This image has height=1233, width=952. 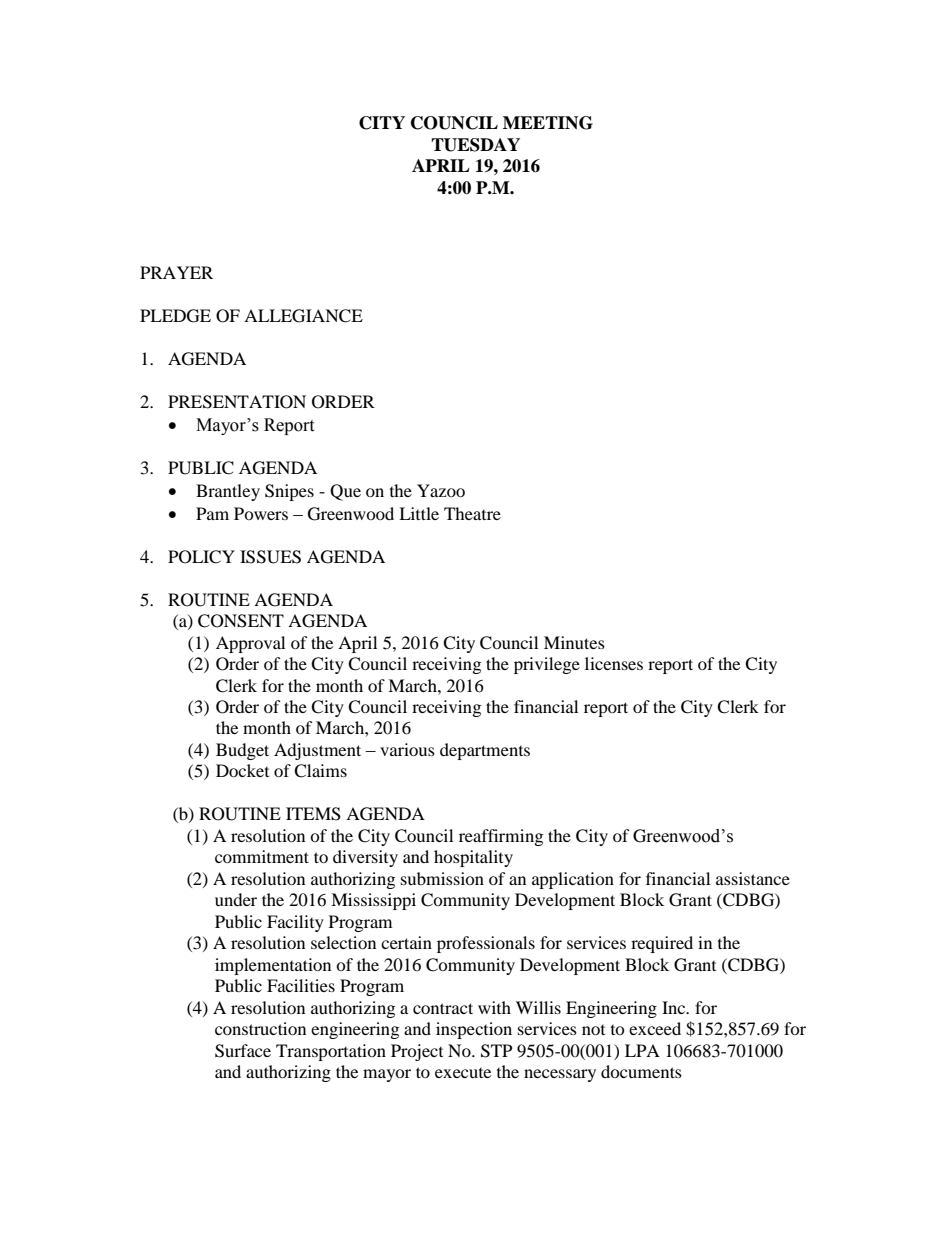 I want to click on Surface, so click(x=243, y=1051).
